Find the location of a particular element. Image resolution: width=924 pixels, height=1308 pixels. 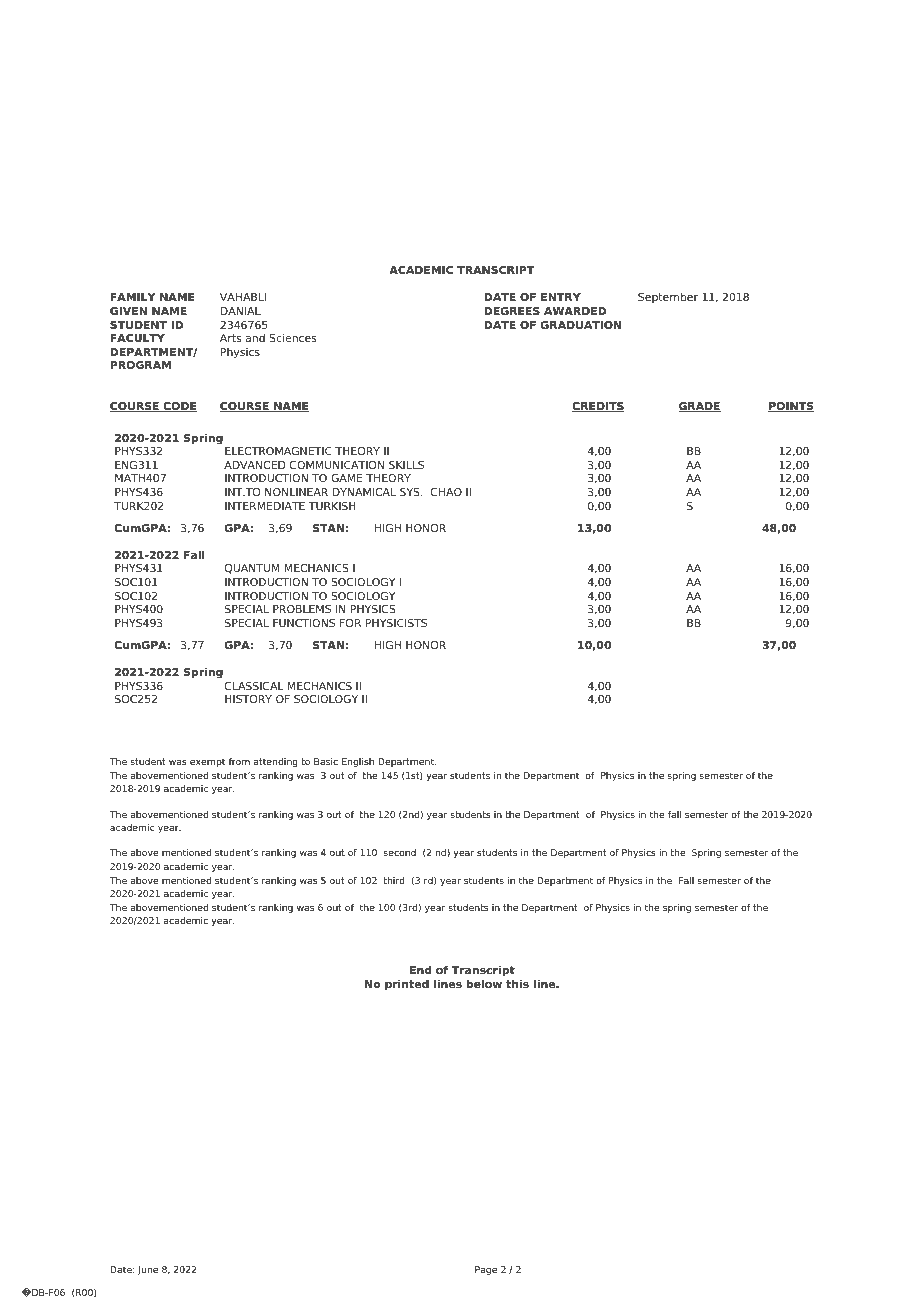

exempt is located at coordinates (207, 762).
